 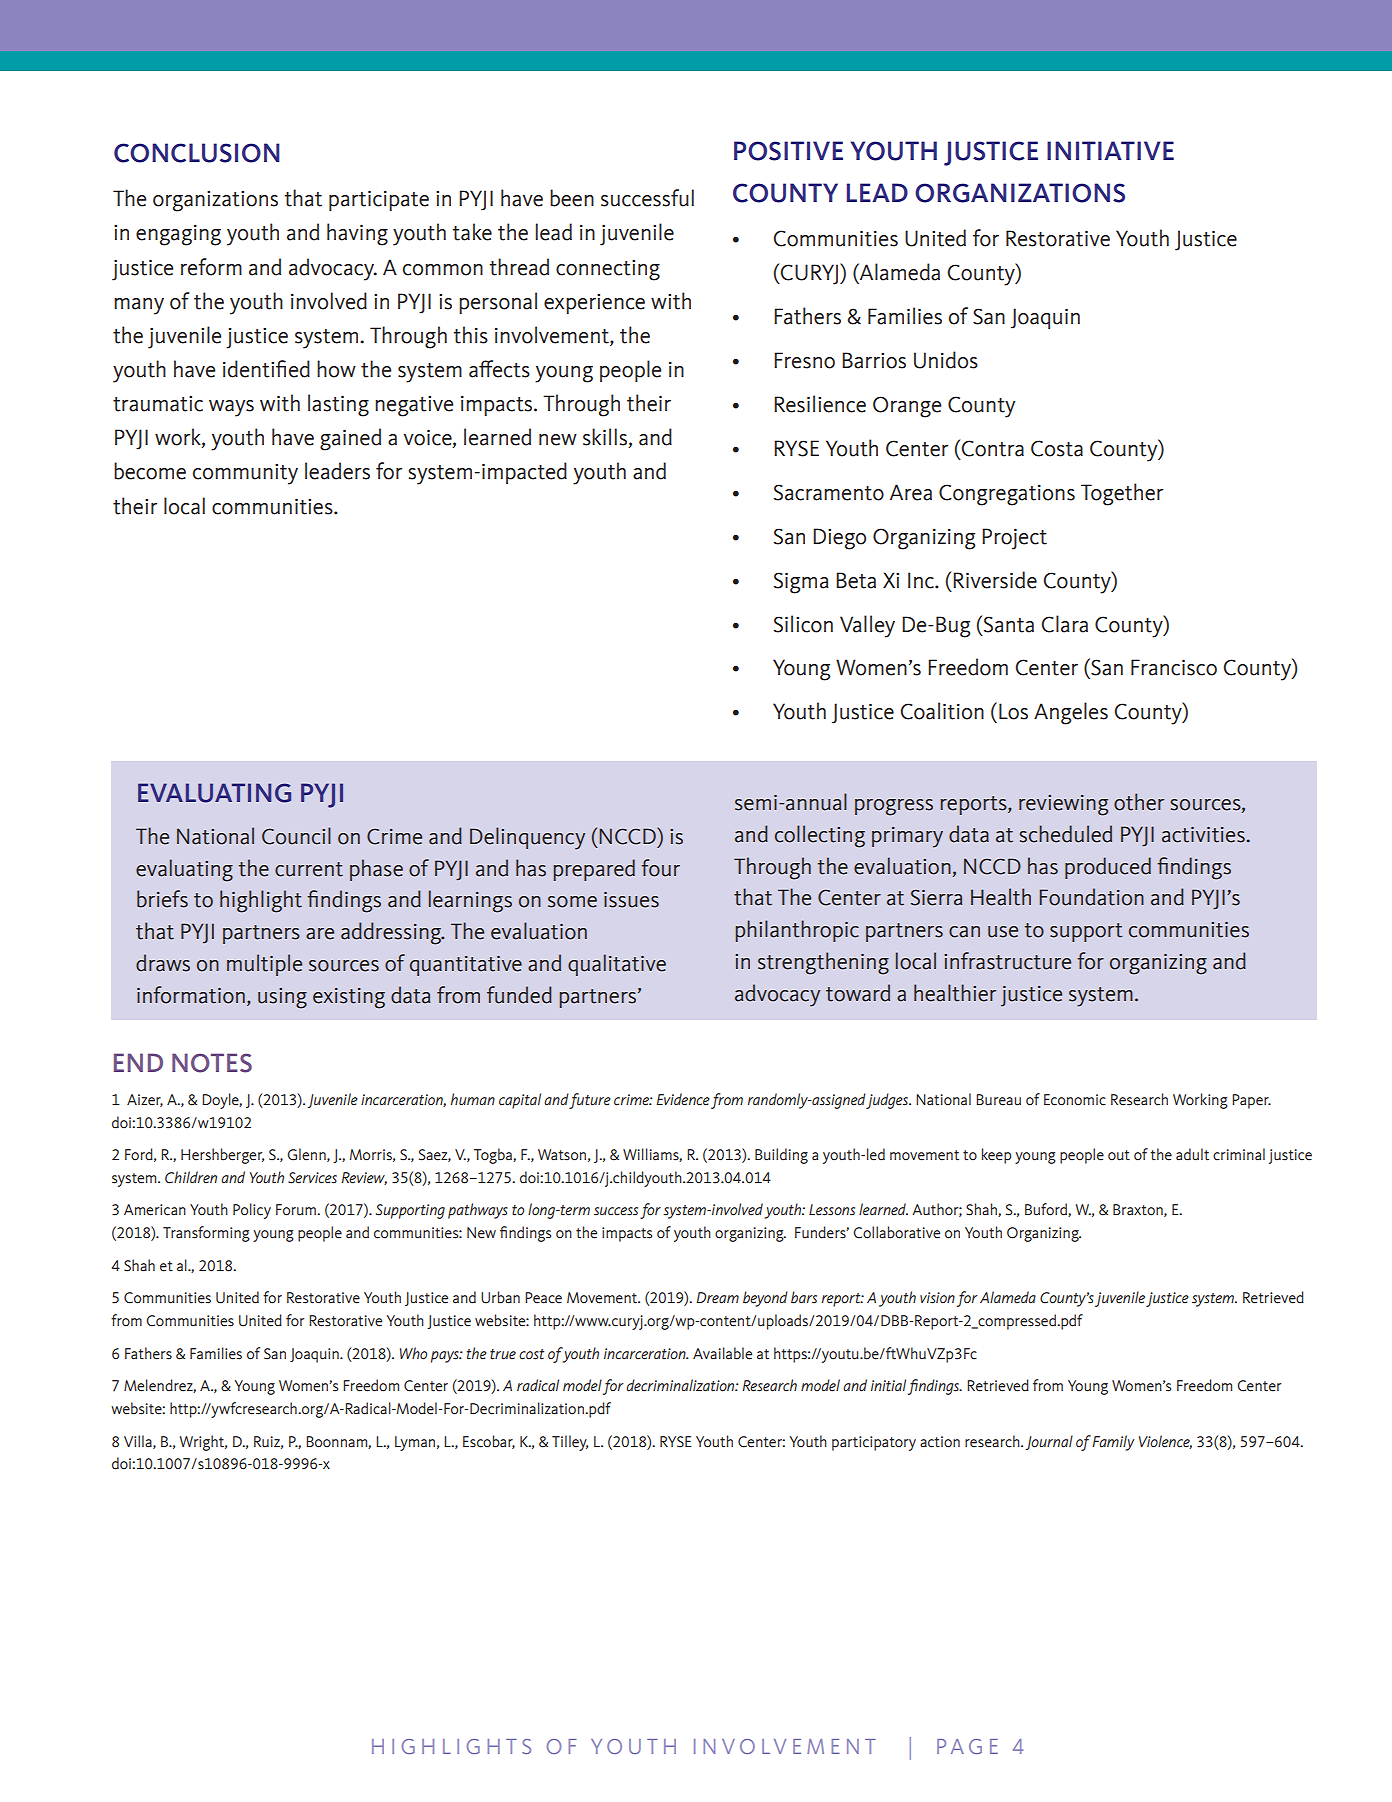 What do you see at coordinates (282, 998) in the page?
I see `using` at bounding box center [282, 998].
